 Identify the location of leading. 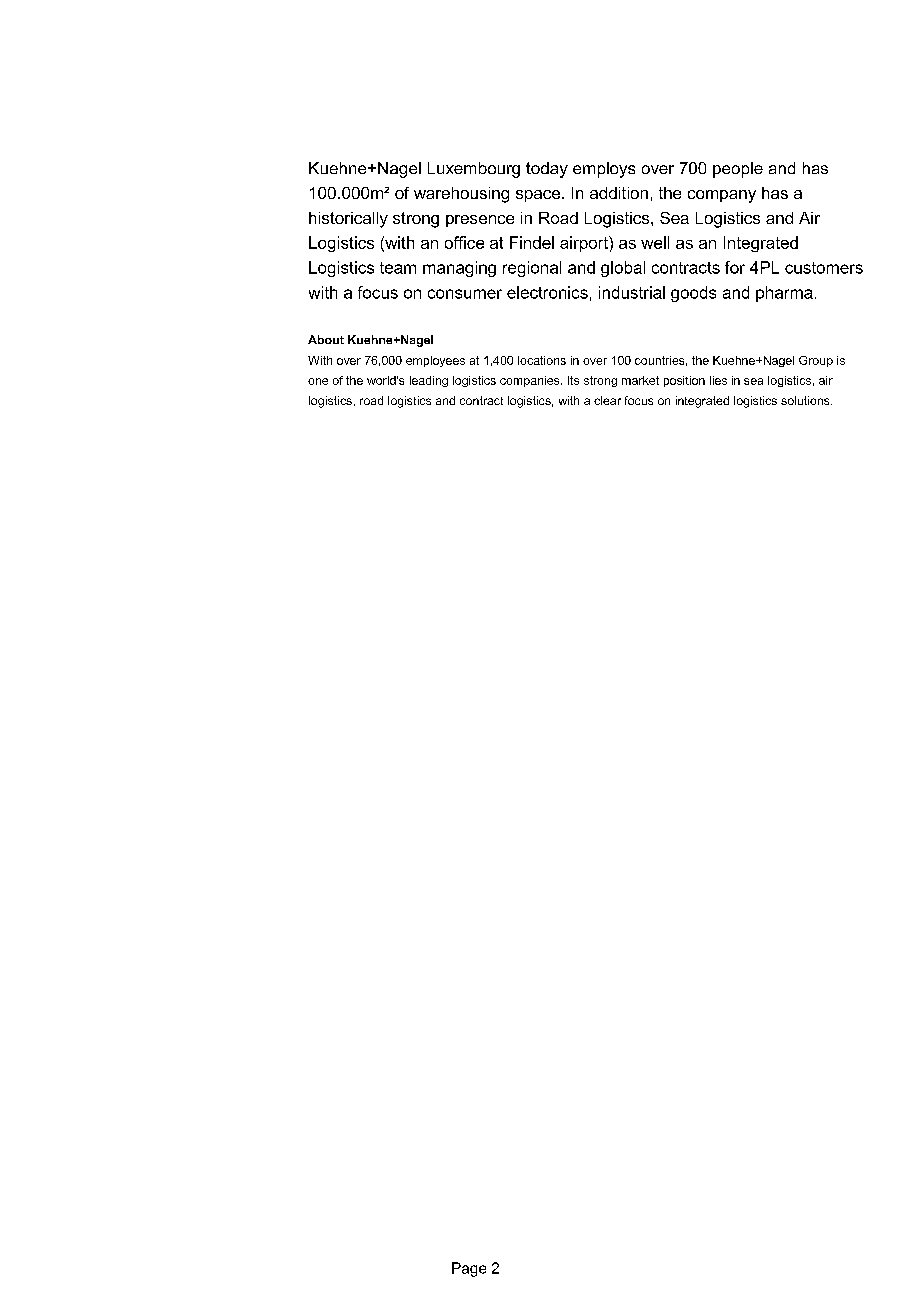
(429, 381).
